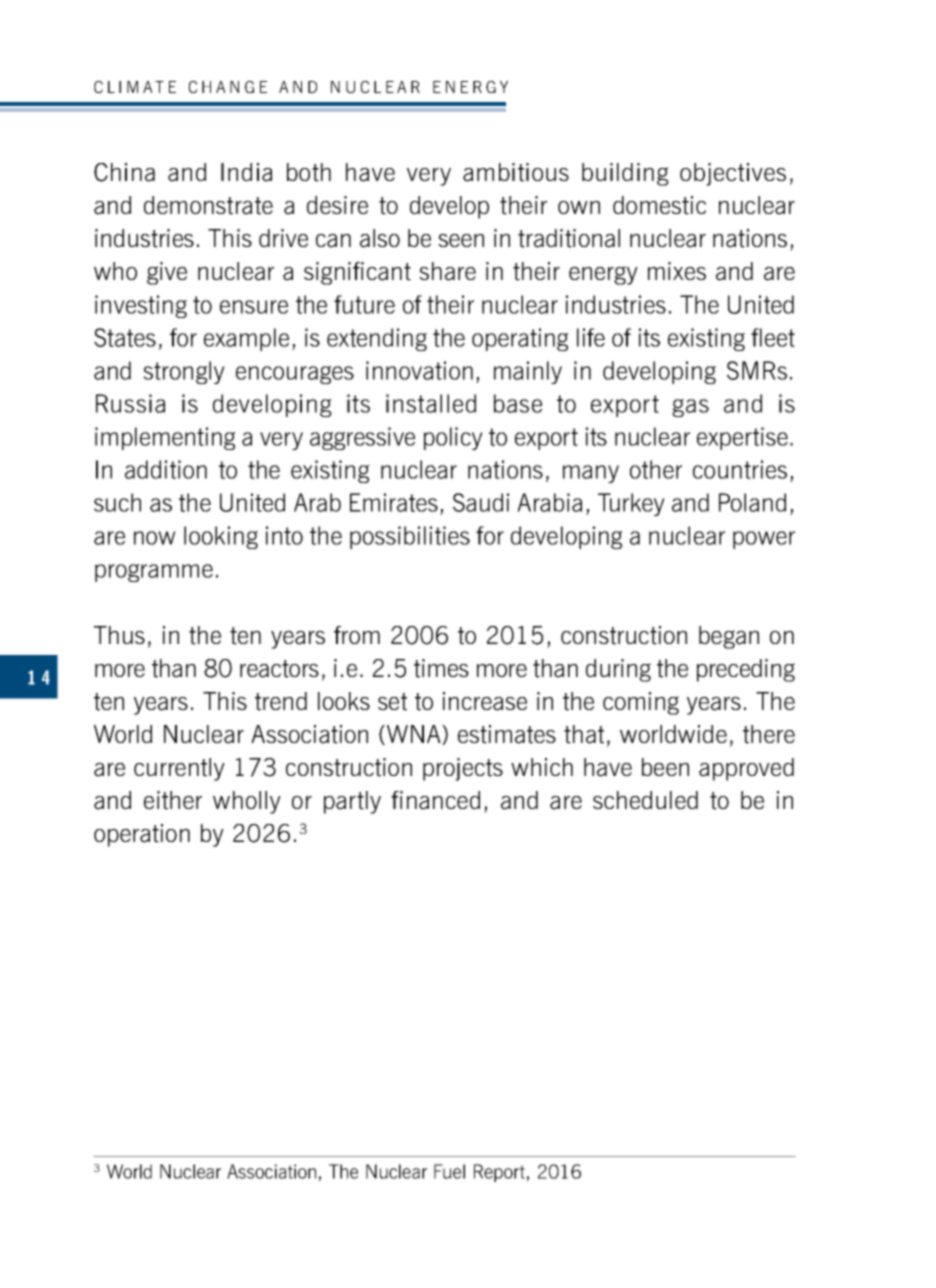 This document has width=936, height=1288. I want to click on preceding, so click(746, 670).
